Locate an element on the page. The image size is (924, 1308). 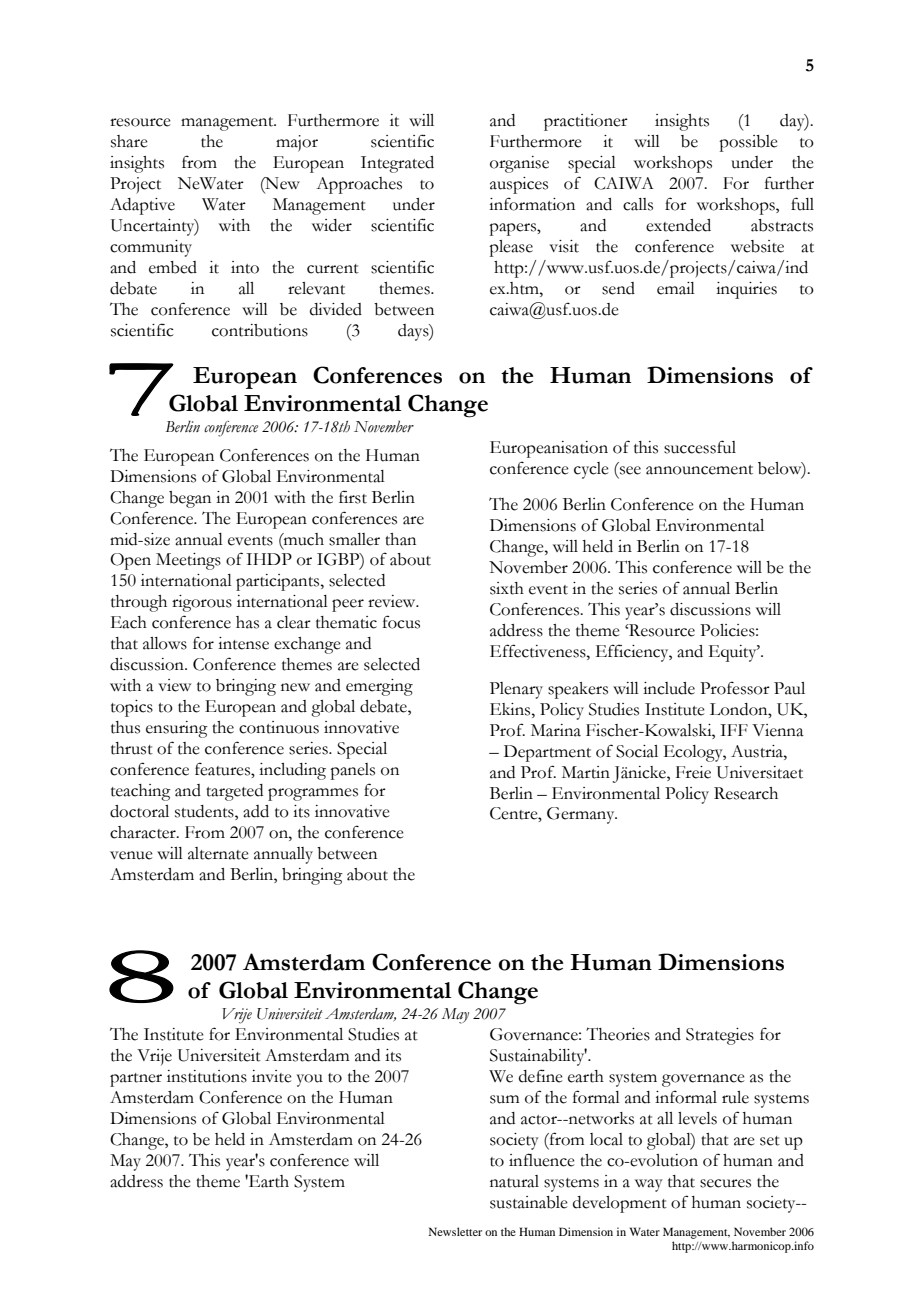
share is located at coordinates (129, 141).
